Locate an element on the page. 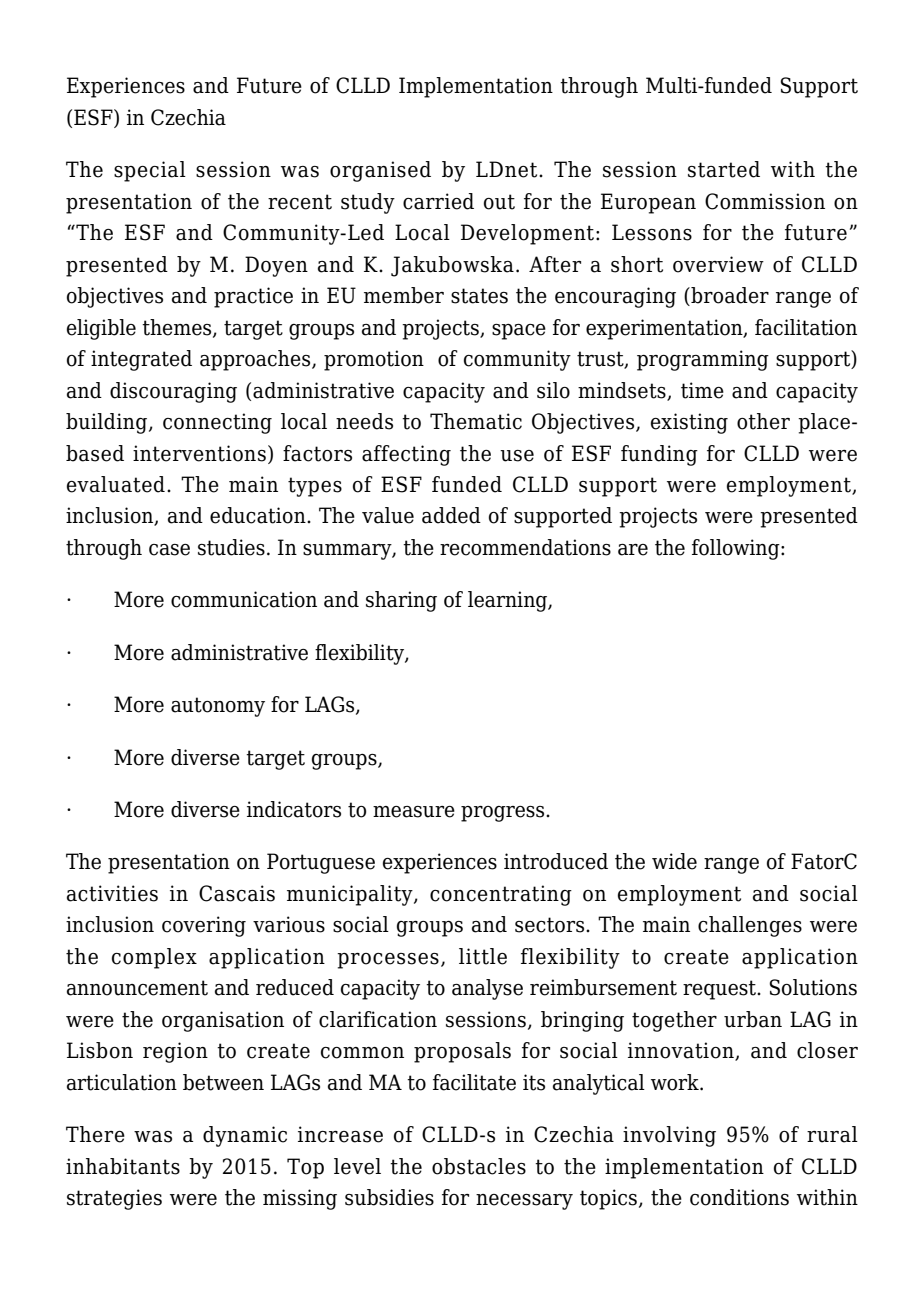 This page has width=924, height=1308. inhabitants is located at coordinates (123, 1166).
